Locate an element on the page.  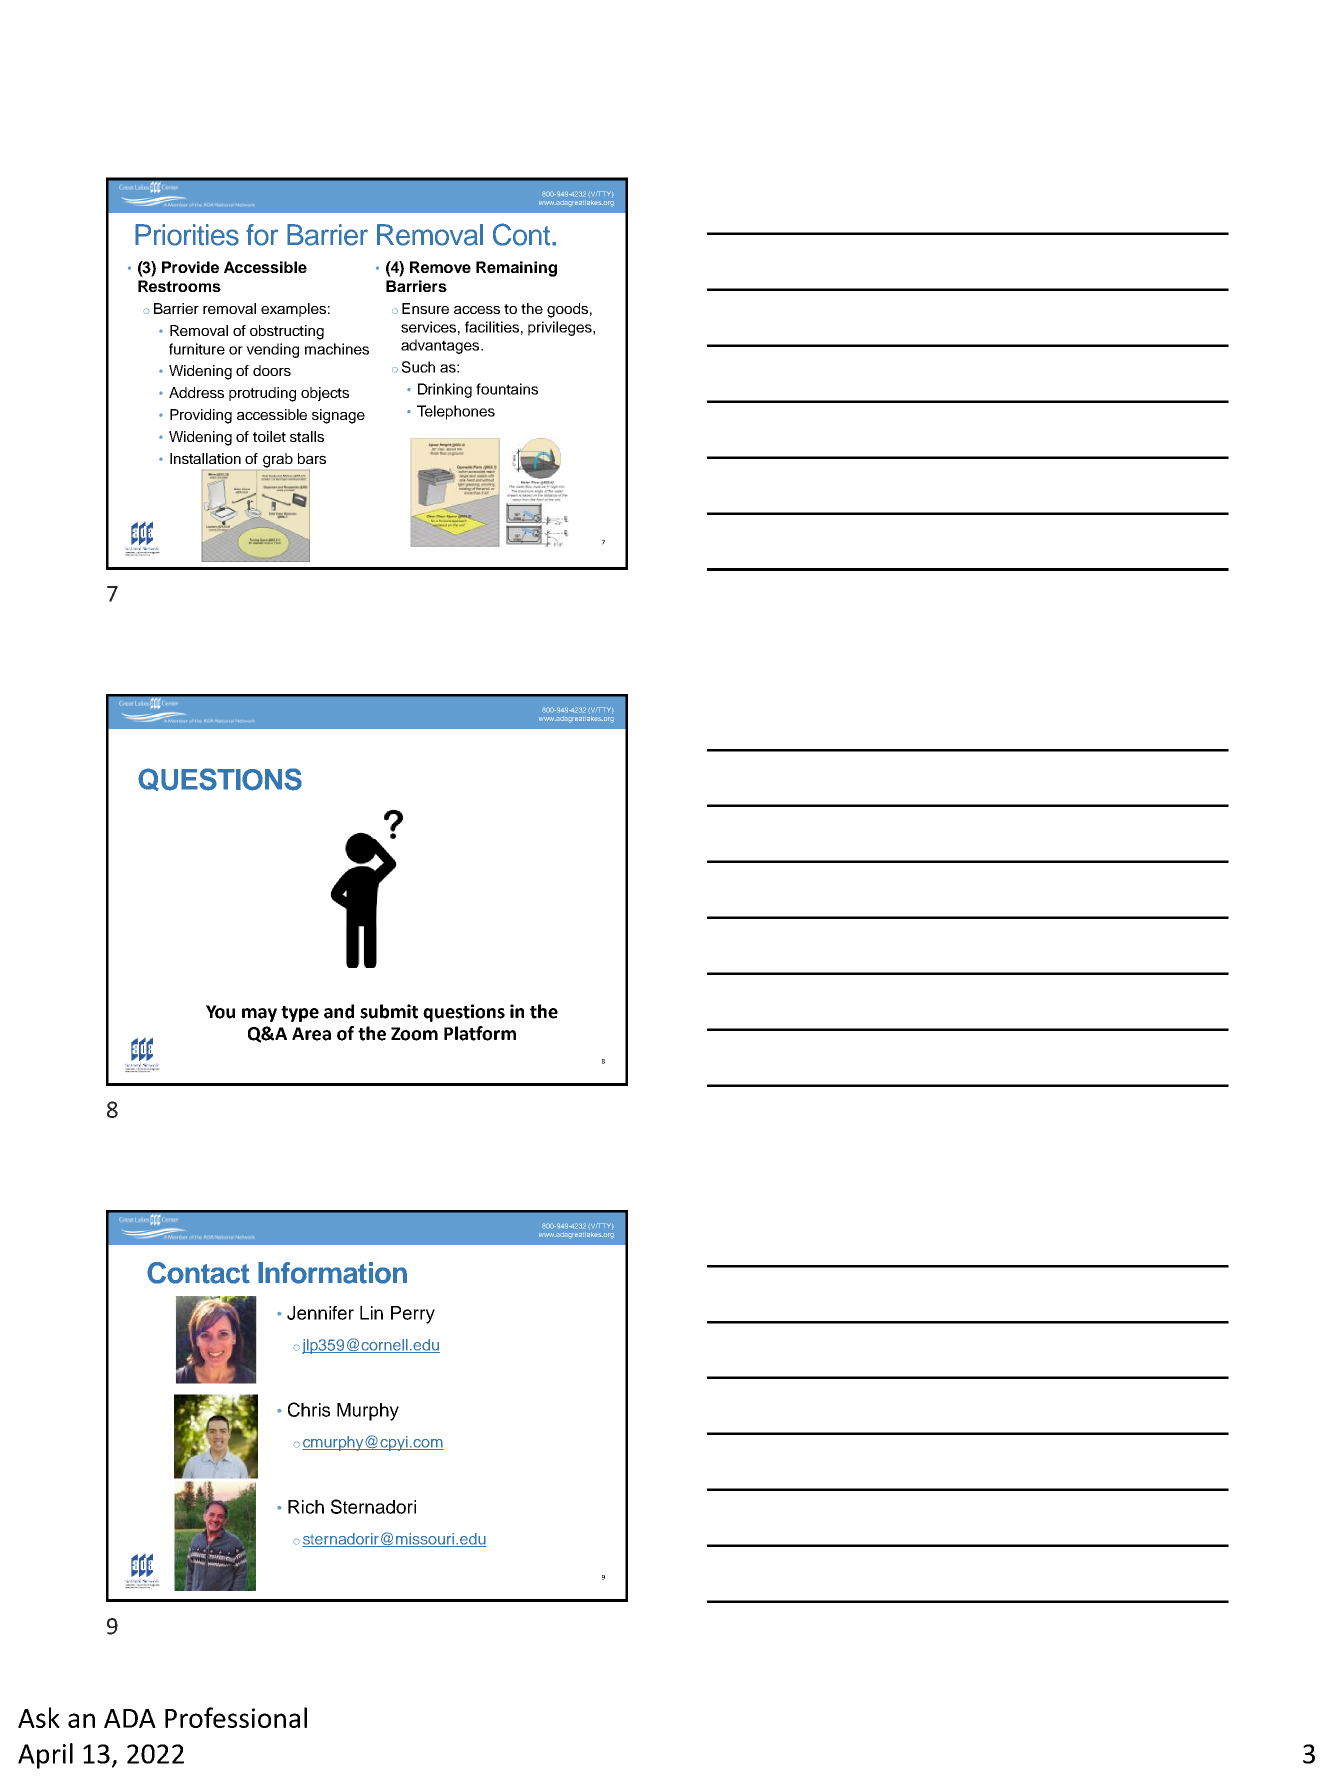
may is located at coordinates (259, 1015).
